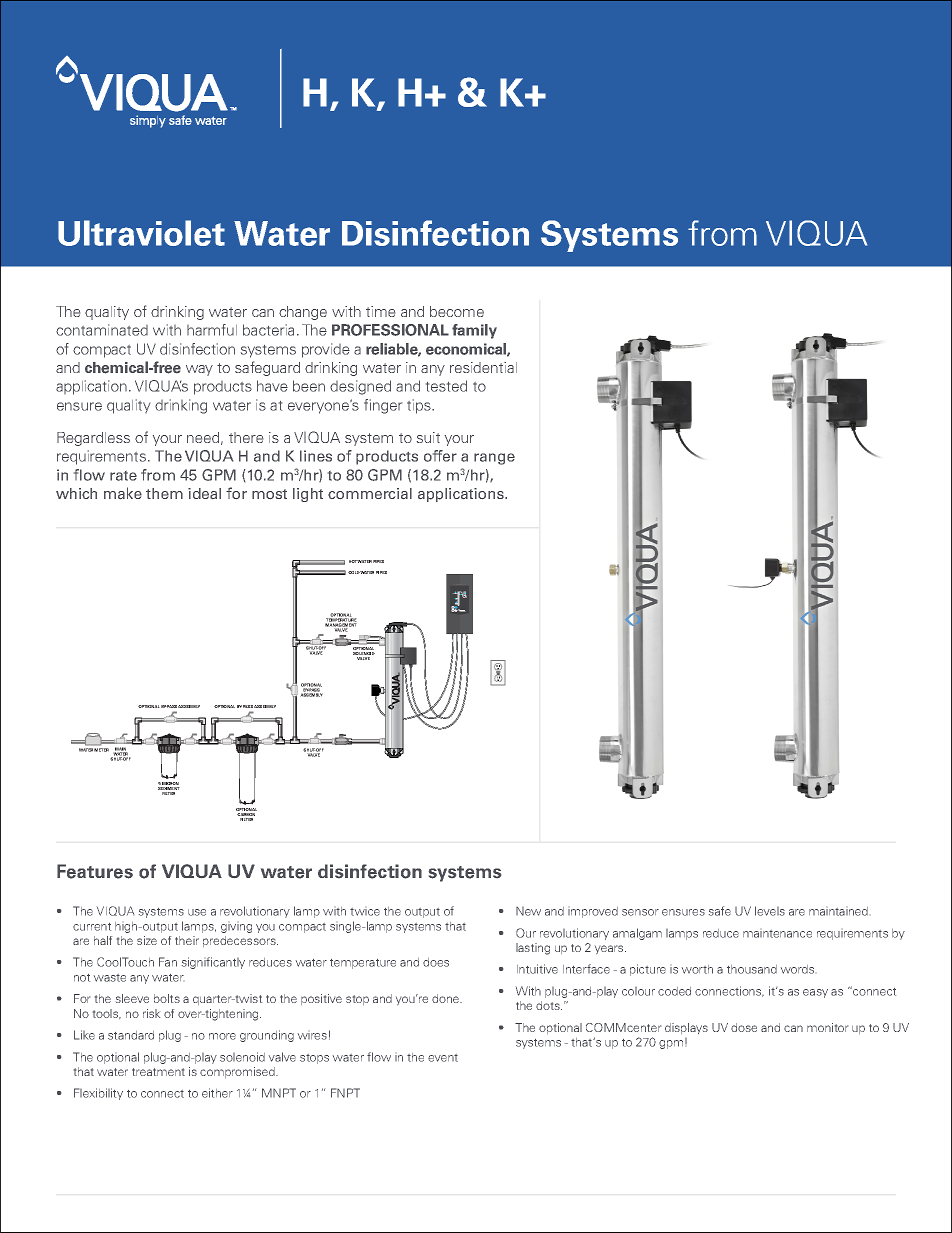 This page has width=952, height=1233. Describe the element at coordinates (158, 1072) in the page. I see `treatment` at that location.
